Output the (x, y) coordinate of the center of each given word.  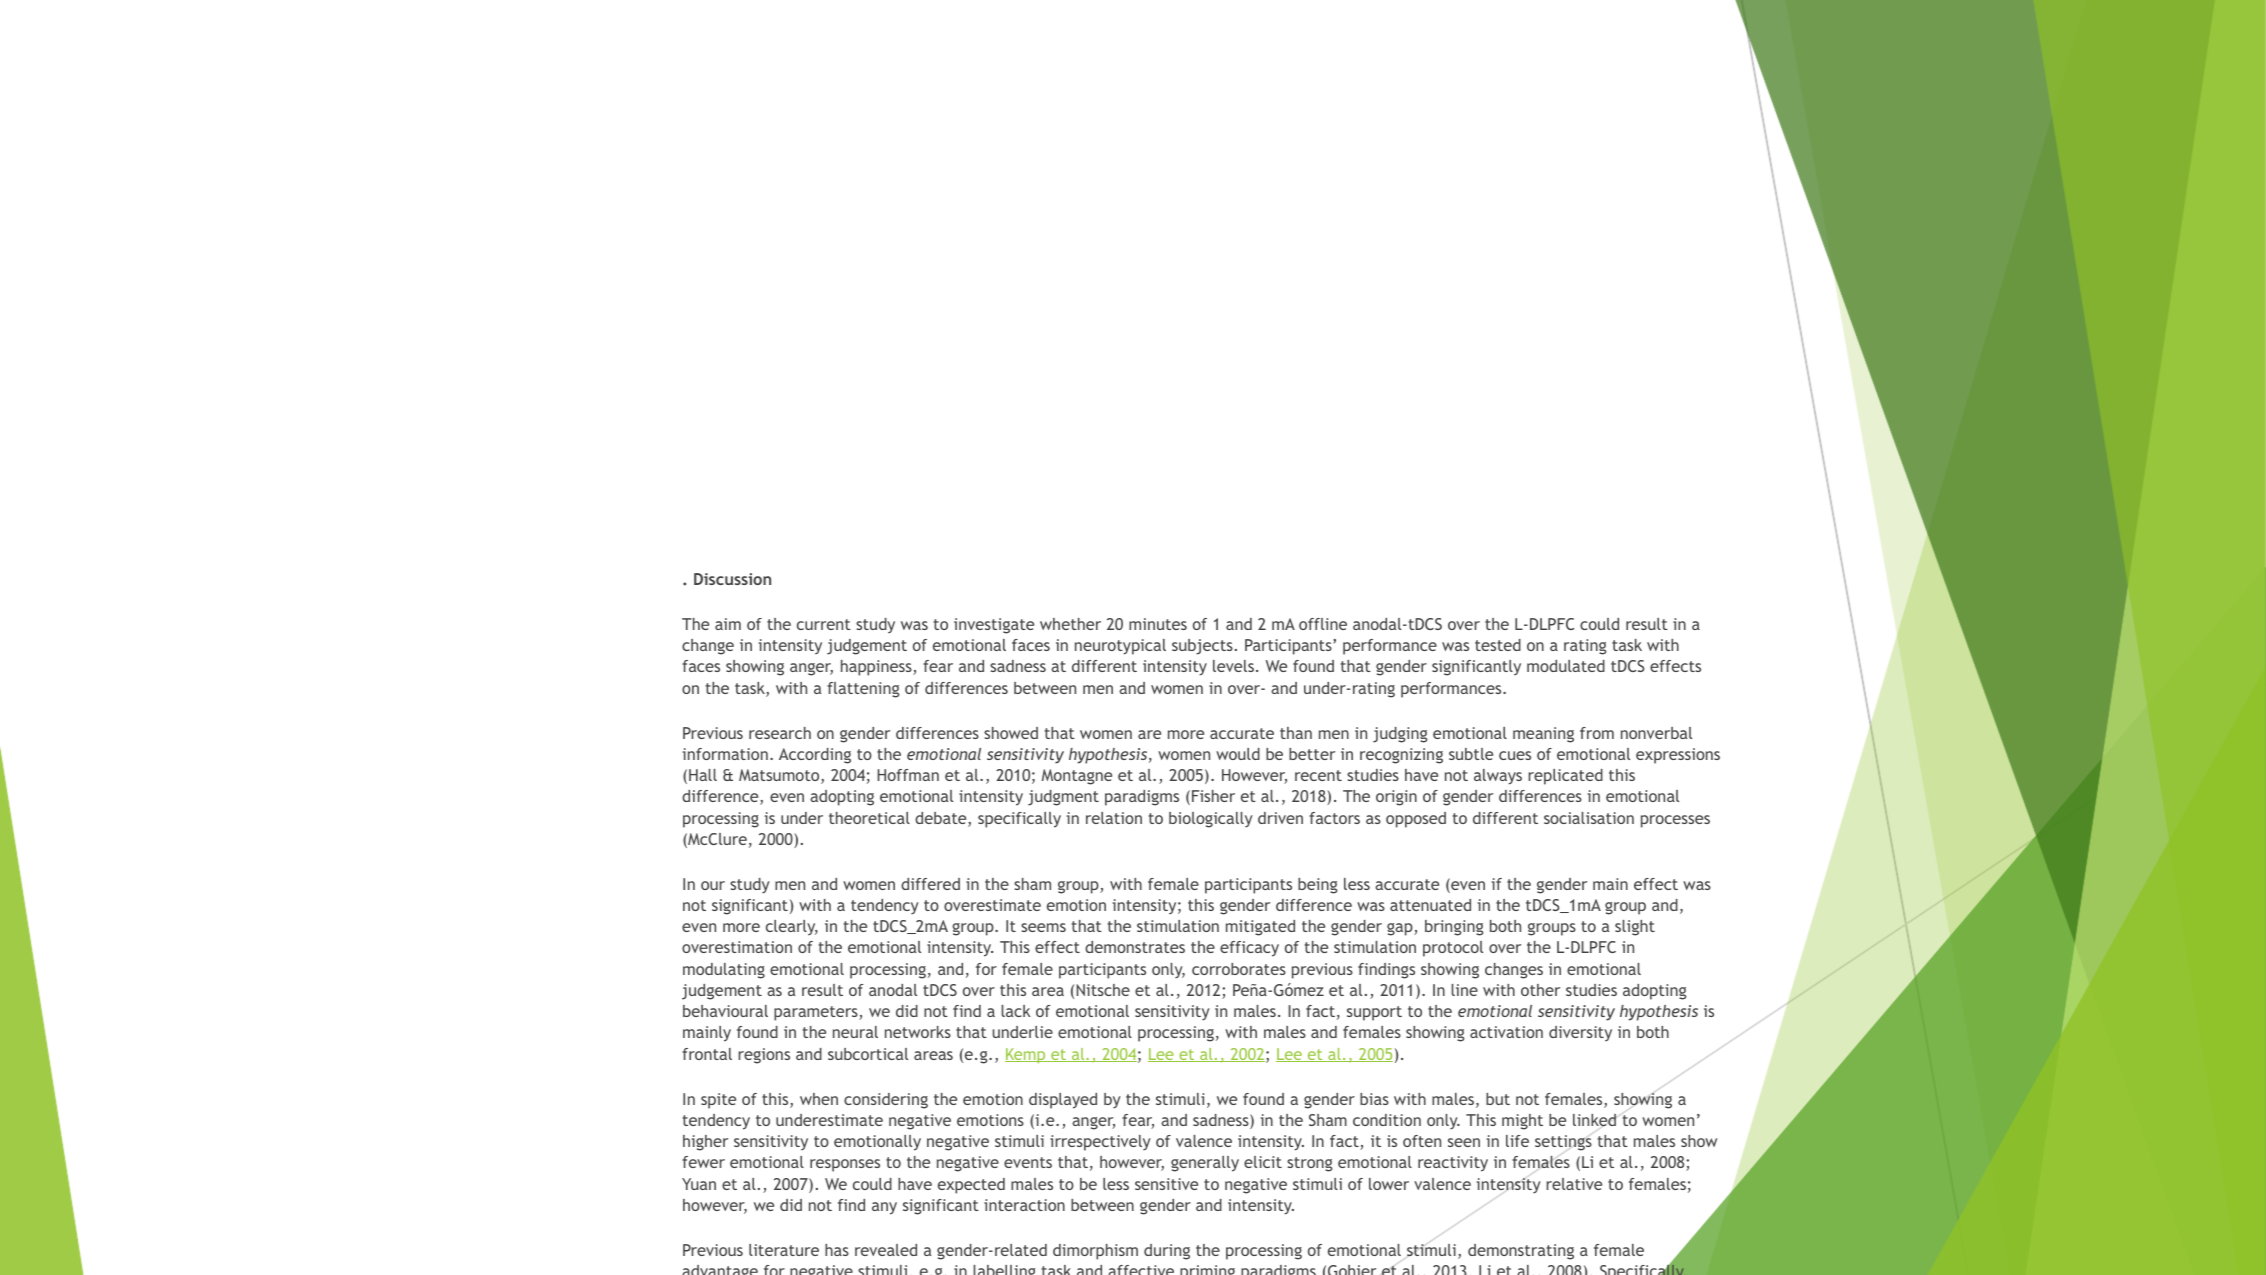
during (1167, 1252)
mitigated (1260, 928)
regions (764, 1056)
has (837, 1250)
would (1238, 754)
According (815, 756)
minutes (1158, 624)
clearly (792, 928)
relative (1574, 1184)
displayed (1063, 1101)
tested (1498, 645)
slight (1635, 928)
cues (1515, 755)
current (824, 624)
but (1498, 1099)
